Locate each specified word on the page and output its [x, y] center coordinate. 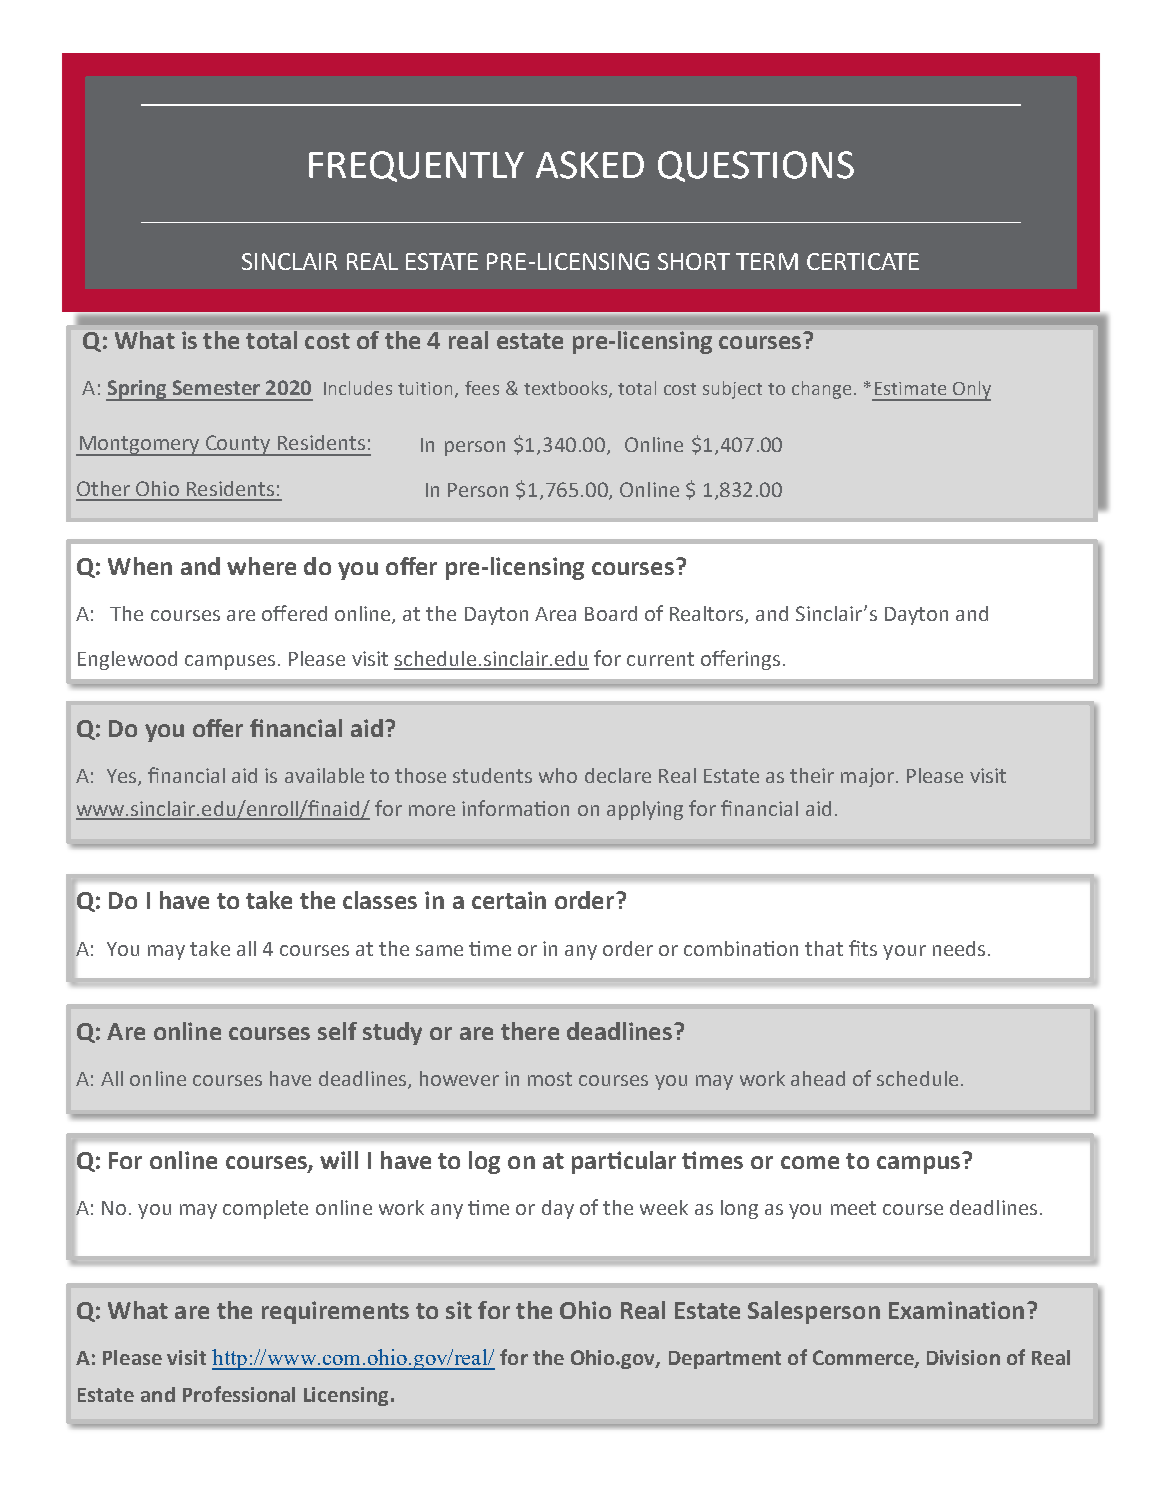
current [660, 659]
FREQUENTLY [416, 166]
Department [725, 1360]
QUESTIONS [756, 166]
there [530, 1031]
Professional [239, 1394]
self [337, 1031]
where [261, 566]
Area [555, 614]
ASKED [590, 165]
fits [863, 948]
